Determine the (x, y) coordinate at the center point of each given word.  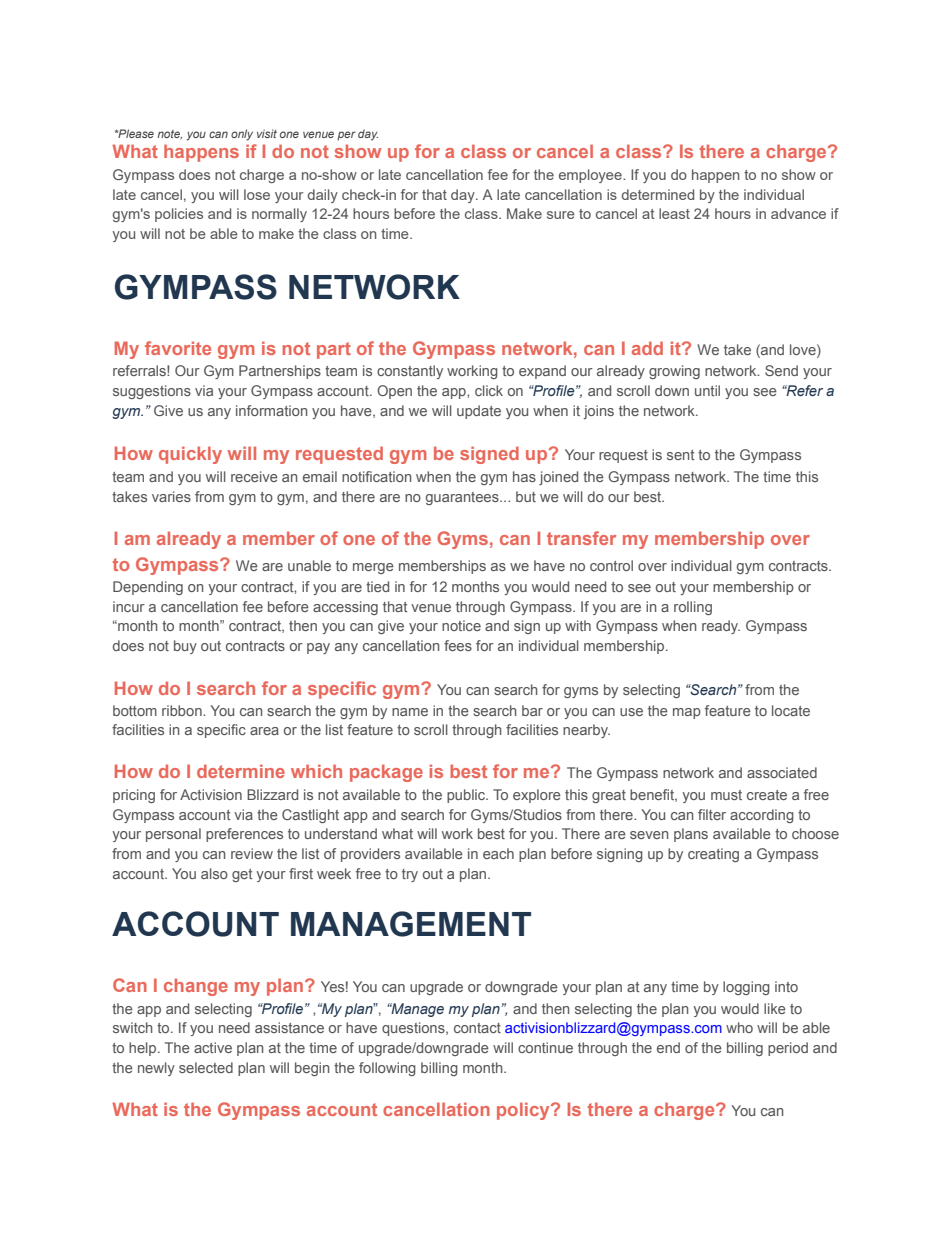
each (498, 853)
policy (524, 1111)
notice (461, 625)
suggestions (152, 392)
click (489, 390)
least (674, 213)
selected (206, 1067)
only (242, 135)
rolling (693, 608)
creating (713, 855)
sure (561, 215)
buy (185, 647)
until (707, 390)
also (214, 873)
